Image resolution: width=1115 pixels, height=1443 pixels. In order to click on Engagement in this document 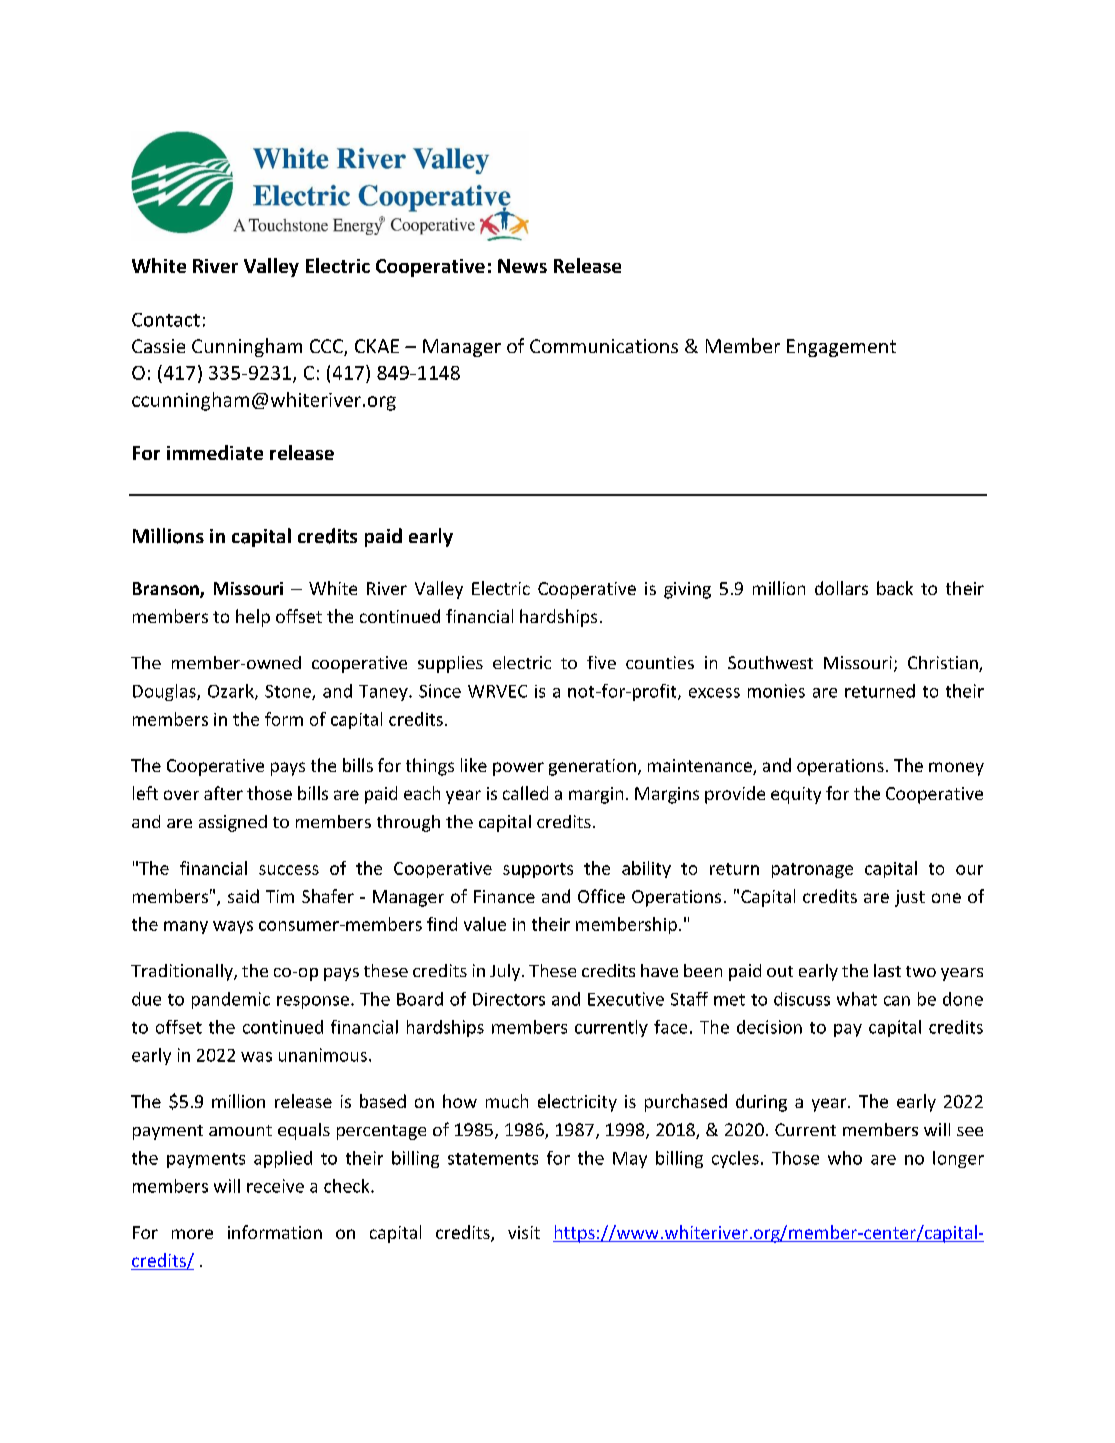, I will do `click(841, 348)`.
